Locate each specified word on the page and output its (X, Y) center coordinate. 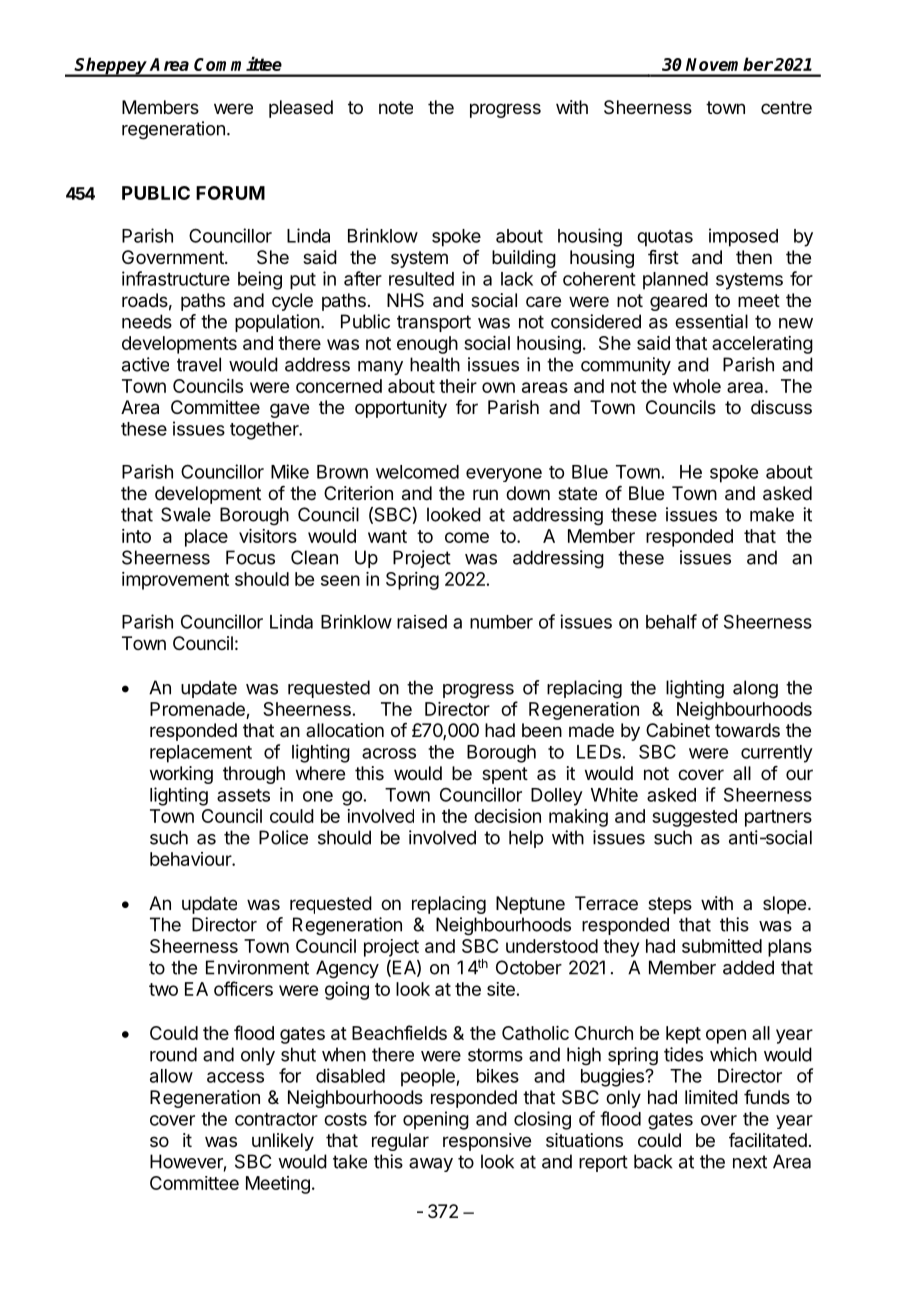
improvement (175, 581)
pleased (301, 109)
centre (786, 107)
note (396, 107)
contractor (276, 1119)
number (501, 622)
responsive (487, 1142)
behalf (671, 621)
